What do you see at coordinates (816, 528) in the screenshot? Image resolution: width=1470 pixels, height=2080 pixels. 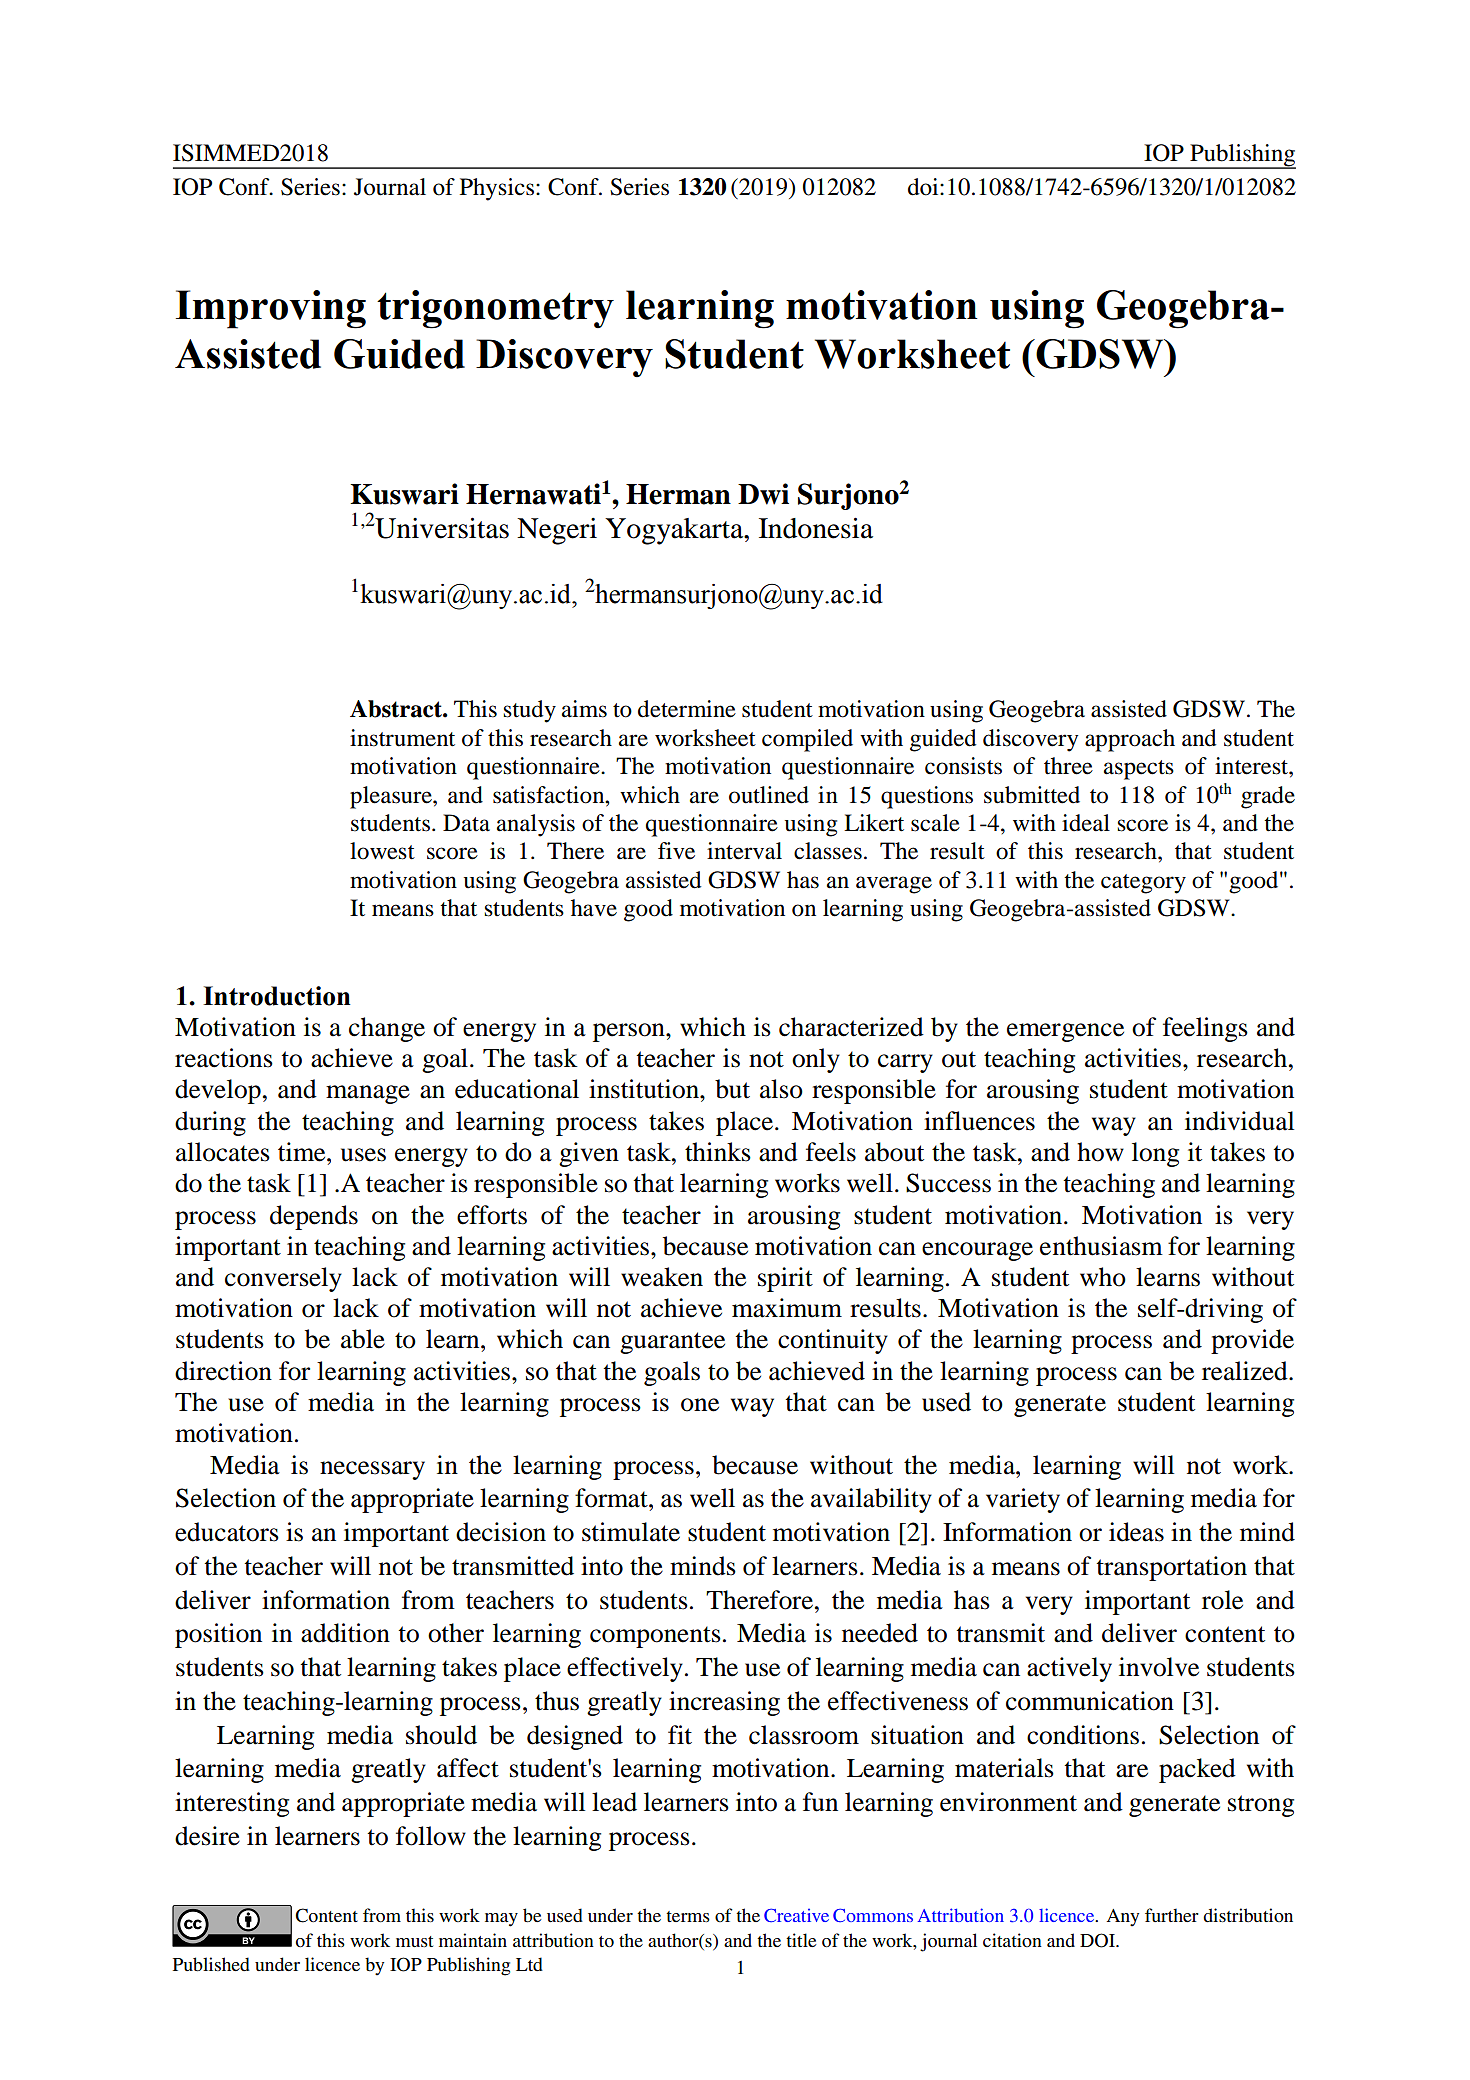 I see `Indonesia` at bounding box center [816, 528].
